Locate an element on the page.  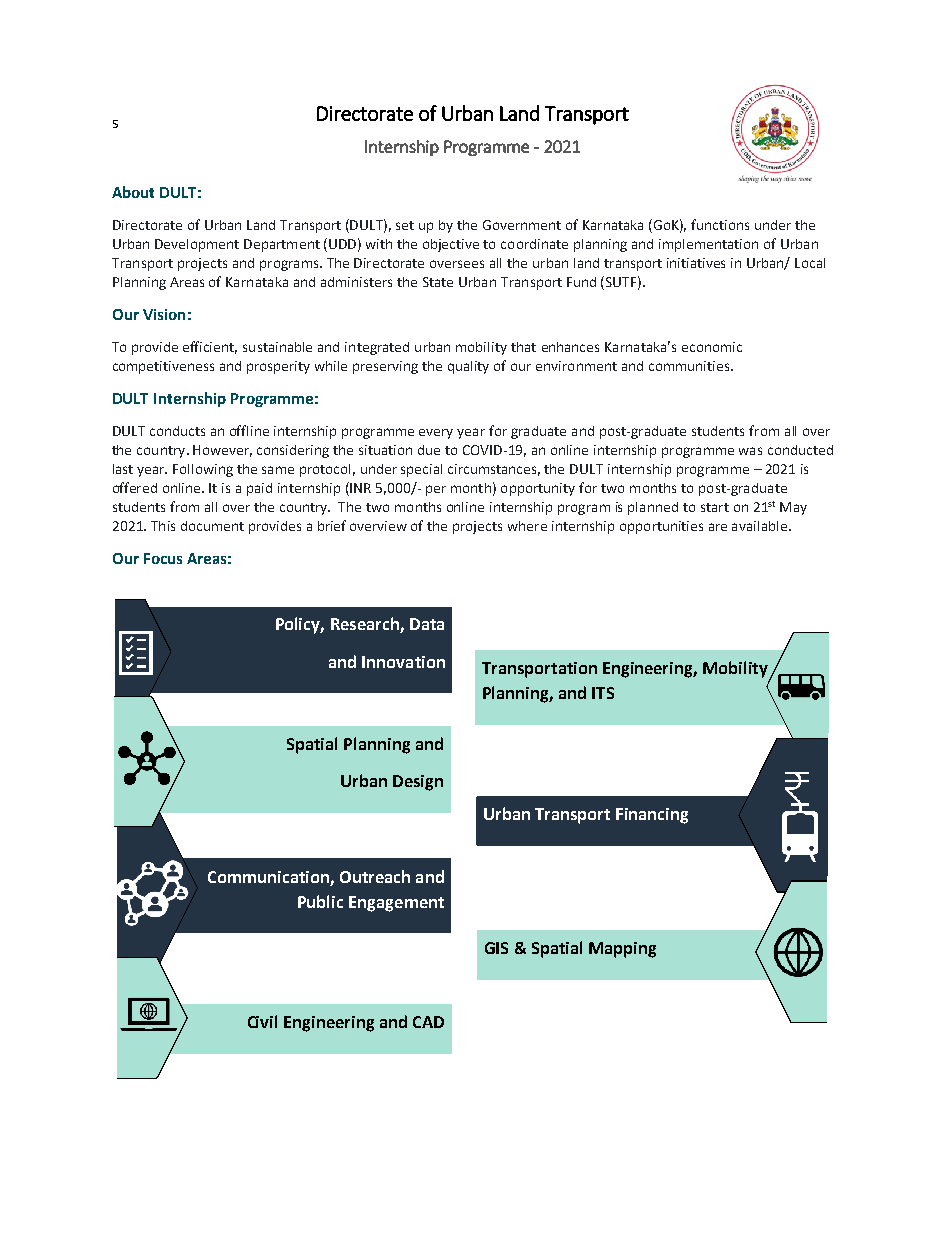
objective is located at coordinates (451, 245).
